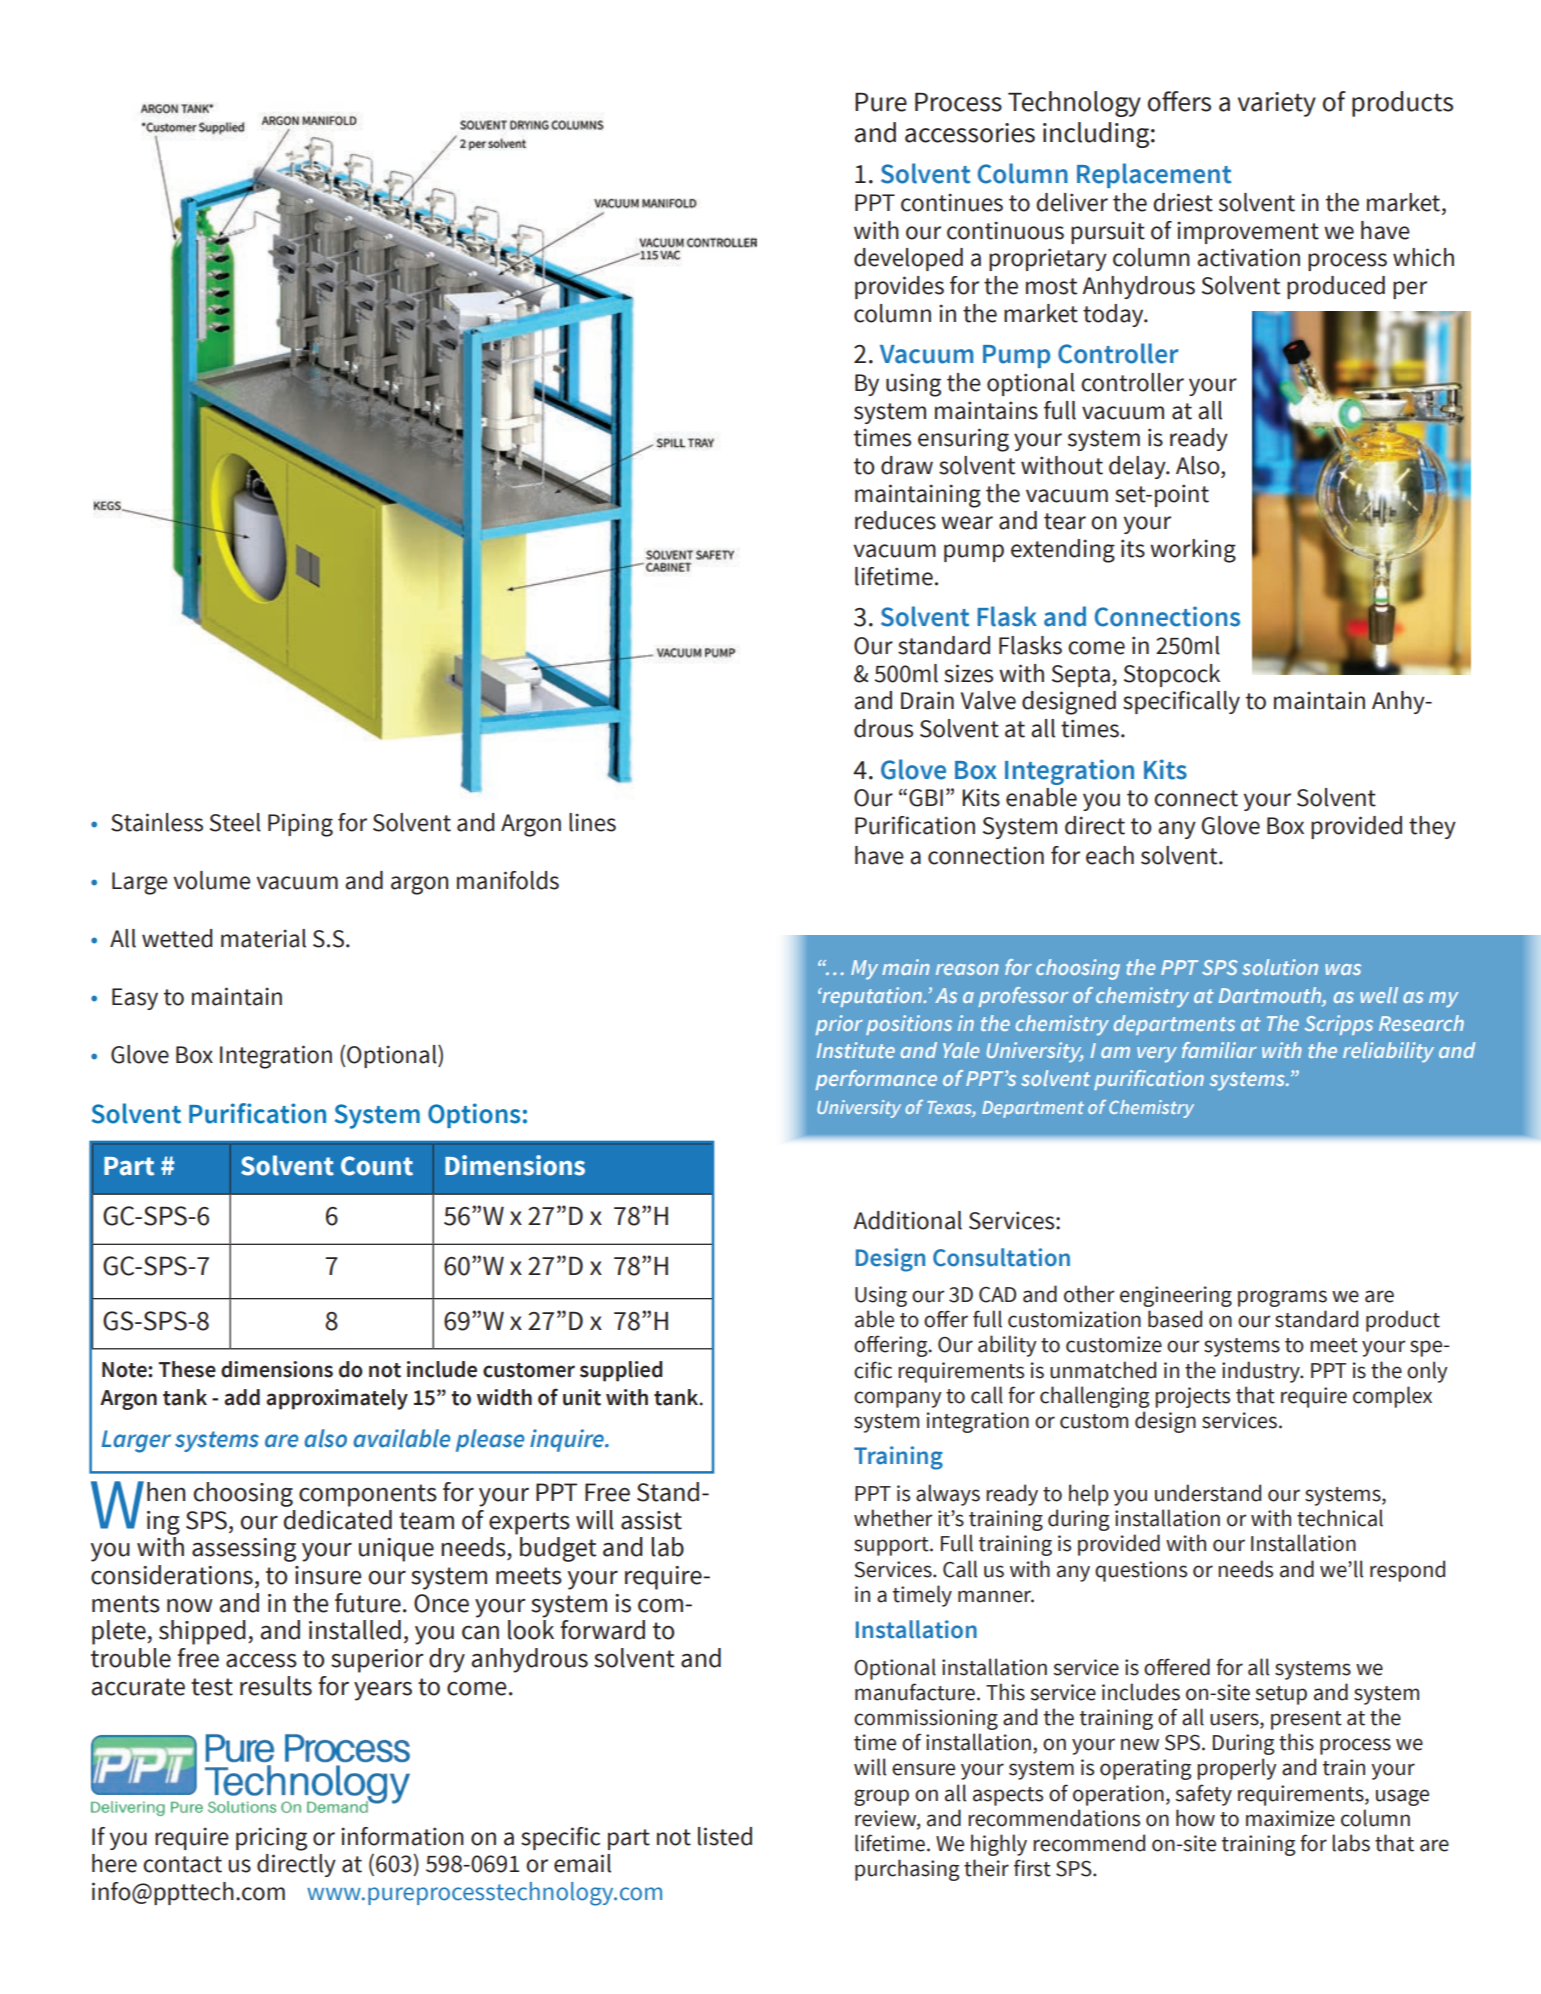 The height and width of the screenshot is (1994, 1541). What do you see at coordinates (1193, 551) in the screenshot?
I see `working` at bounding box center [1193, 551].
